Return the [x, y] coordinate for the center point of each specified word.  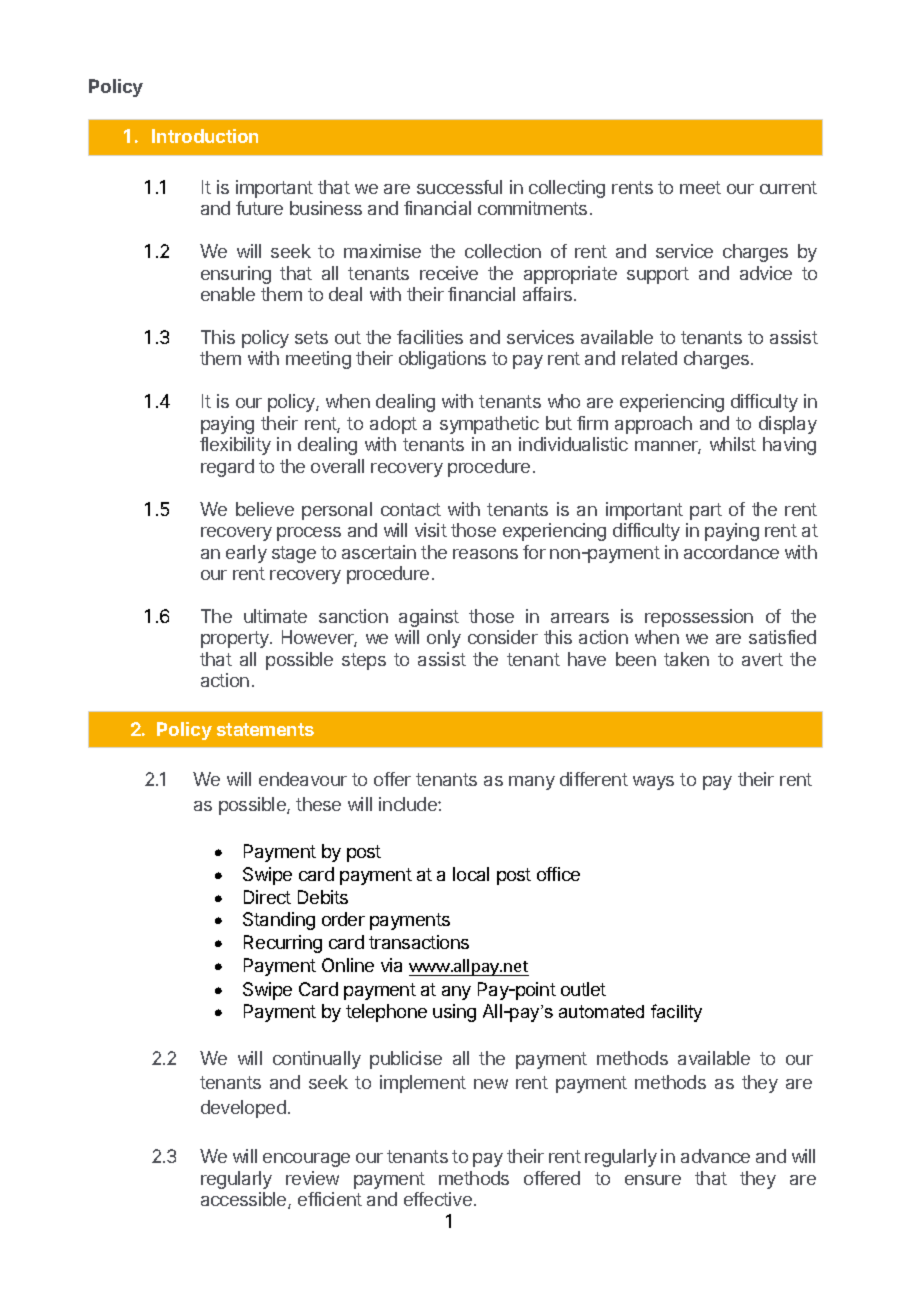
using [454, 1013]
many [532, 783]
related [649, 358]
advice [766, 273]
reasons [485, 554]
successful [459, 187]
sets [311, 337]
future [259, 208]
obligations [442, 360]
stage [294, 554]
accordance [731, 552]
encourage [306, 1160]
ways [653, 783]
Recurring [283, 944]
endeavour [303, 779]
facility [676, 1013]
